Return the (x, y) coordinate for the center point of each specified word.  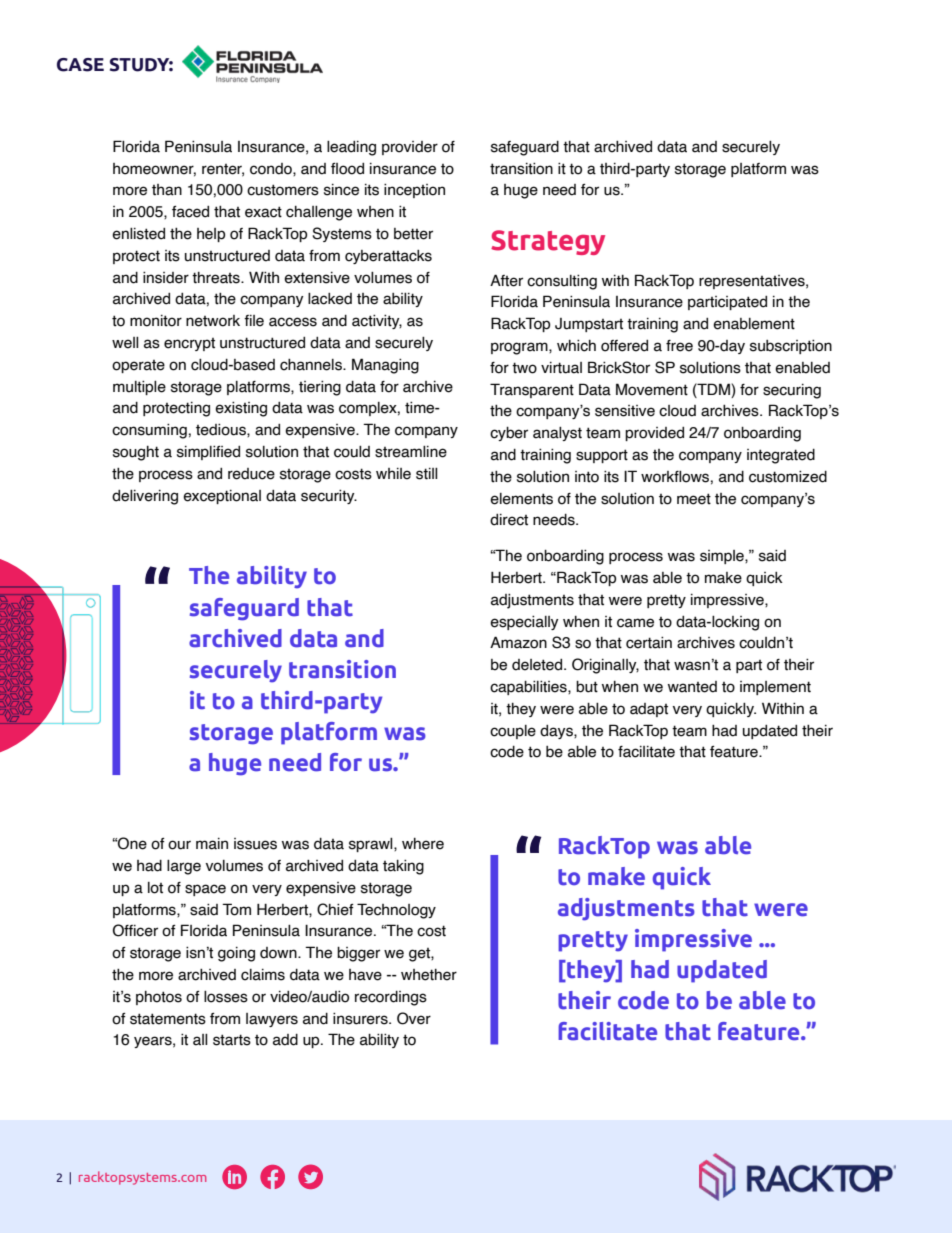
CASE (80, 65)
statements (168, 1019)
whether (429, 975)
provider (410, 148)
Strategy (548, 242)
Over (414, 1018)
